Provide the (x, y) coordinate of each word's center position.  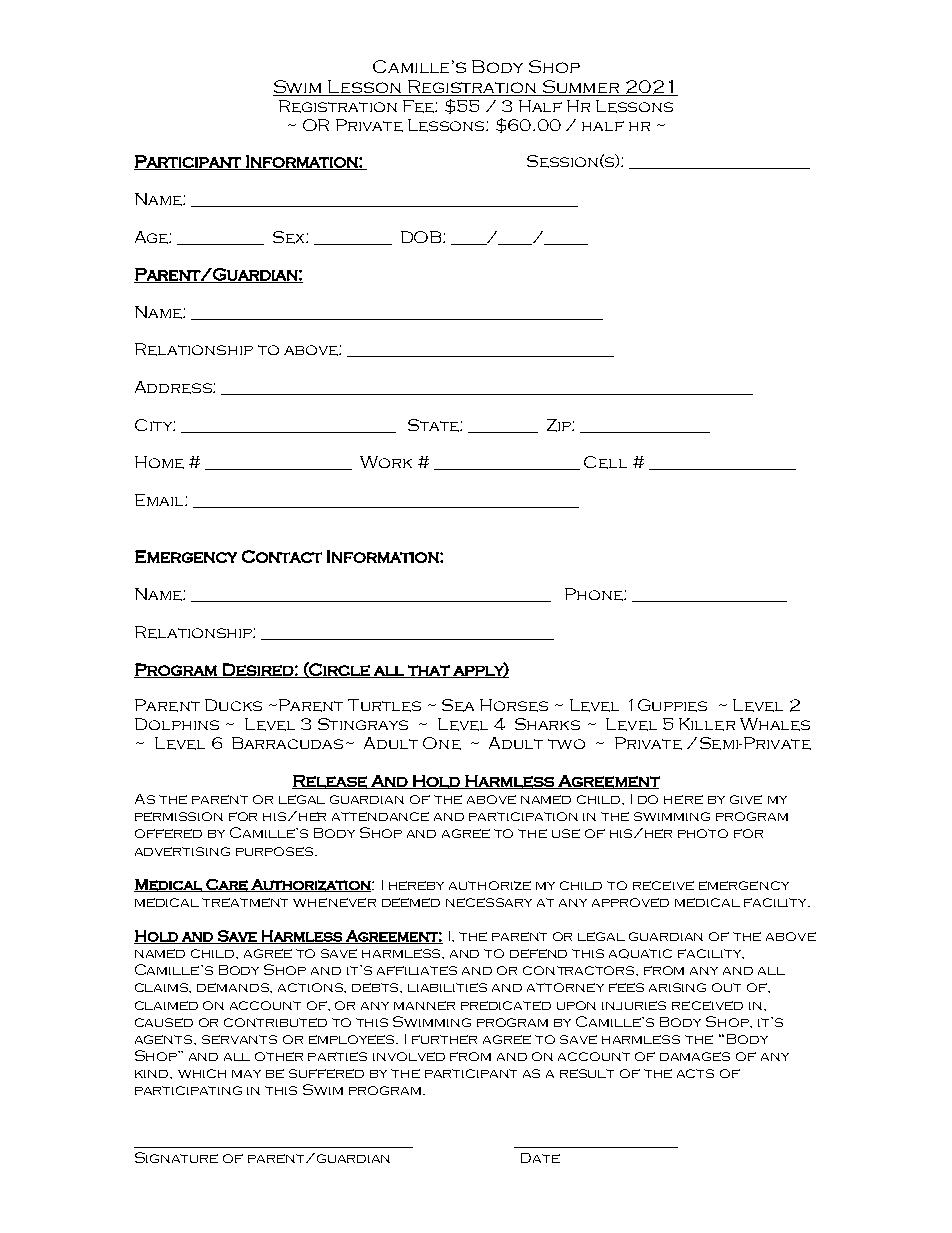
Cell (605, 462)
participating (188, 1090)
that (429, 671)
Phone (595, 594)
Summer (581, 88)
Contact (282, 556)
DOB (422, 237)
